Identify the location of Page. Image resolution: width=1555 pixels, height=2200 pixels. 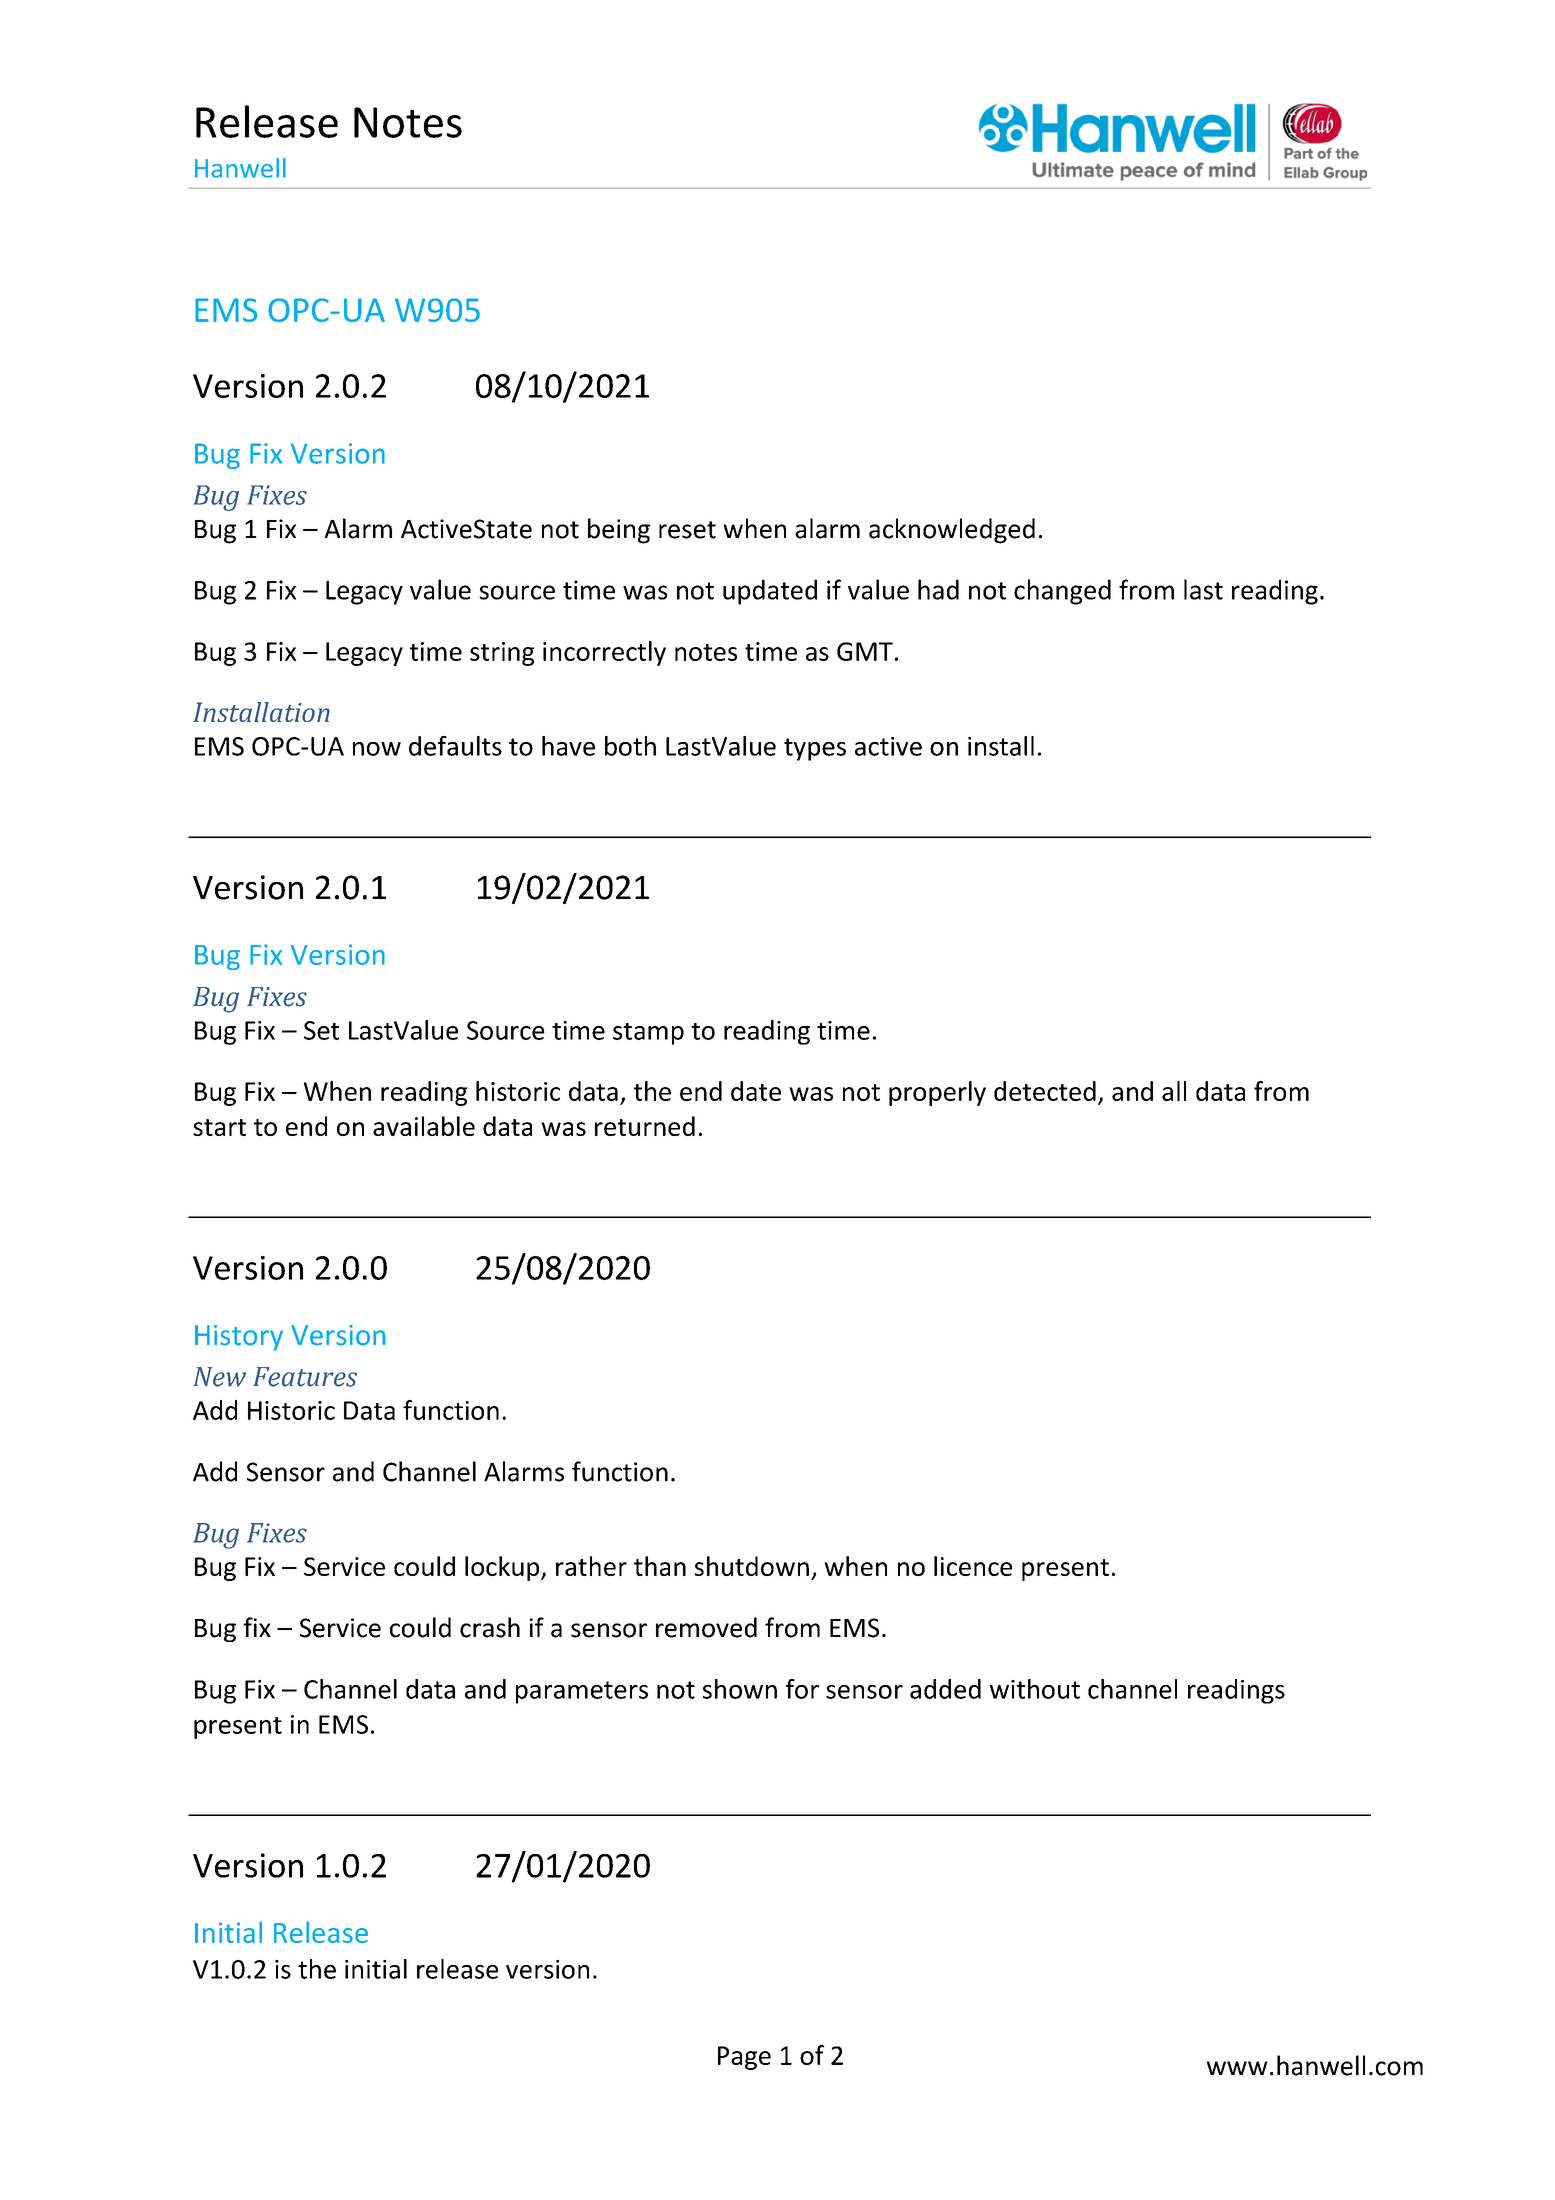
(744, 2058).
